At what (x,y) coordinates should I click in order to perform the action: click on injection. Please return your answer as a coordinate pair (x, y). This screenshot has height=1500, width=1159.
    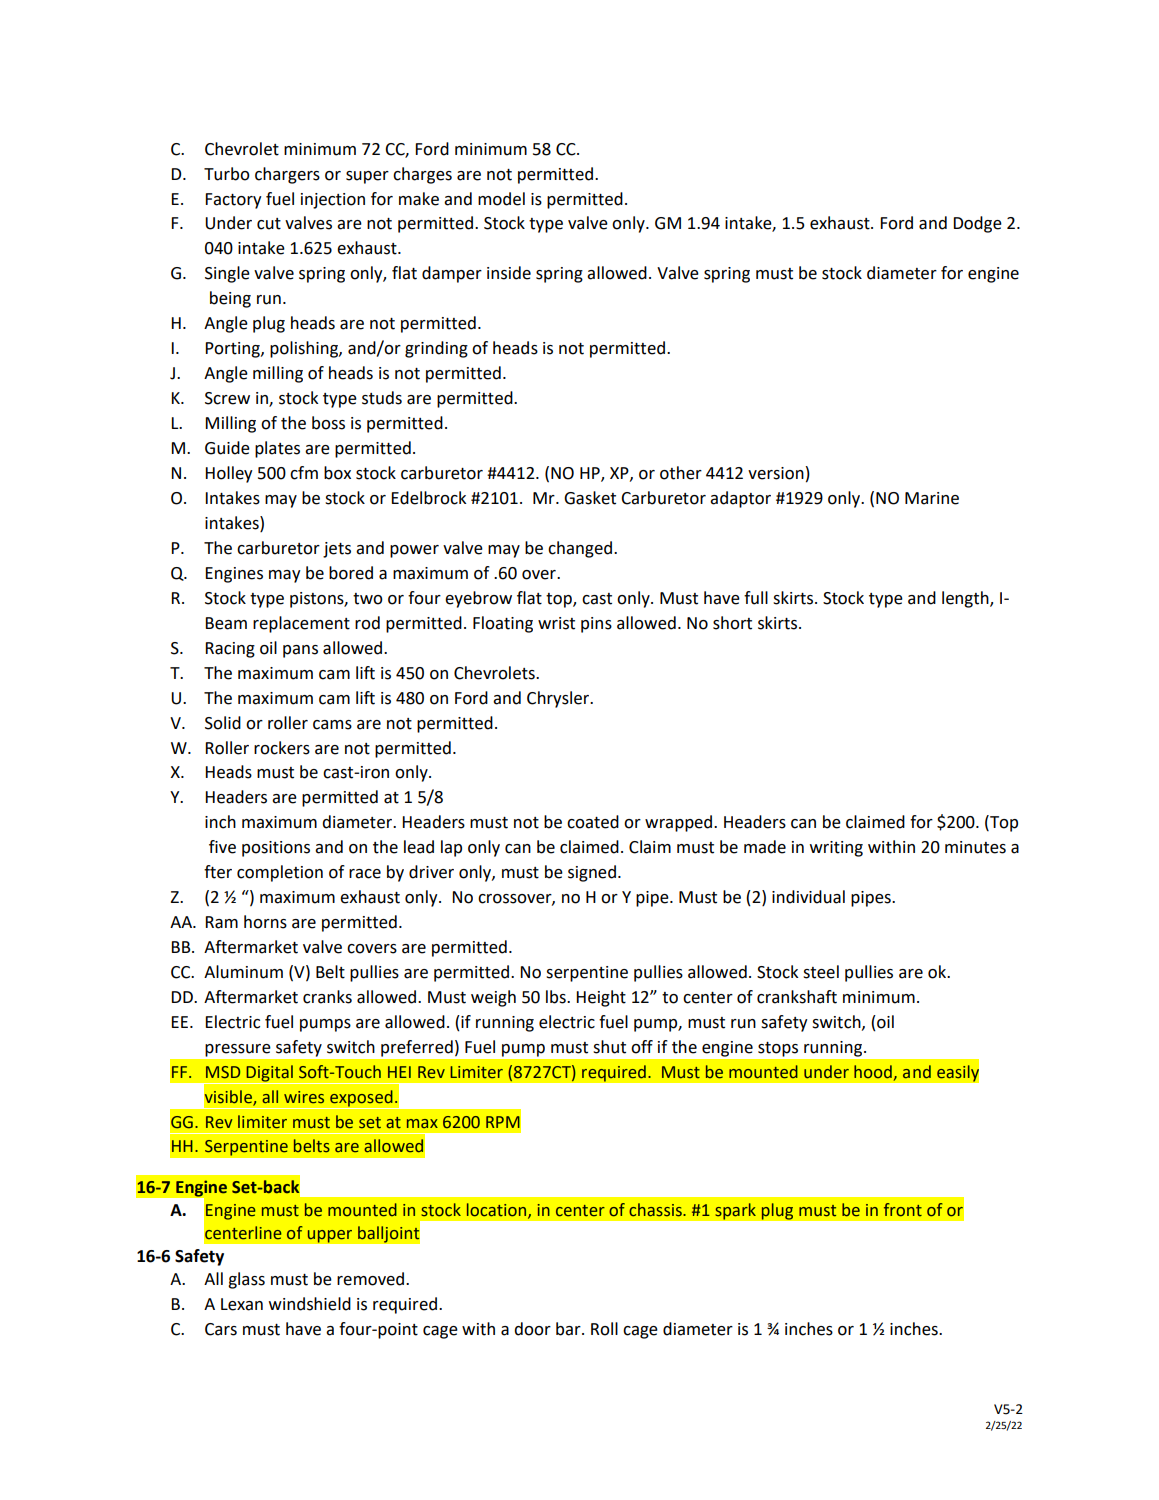
    Looking at the image, I should click on (333, 201).
